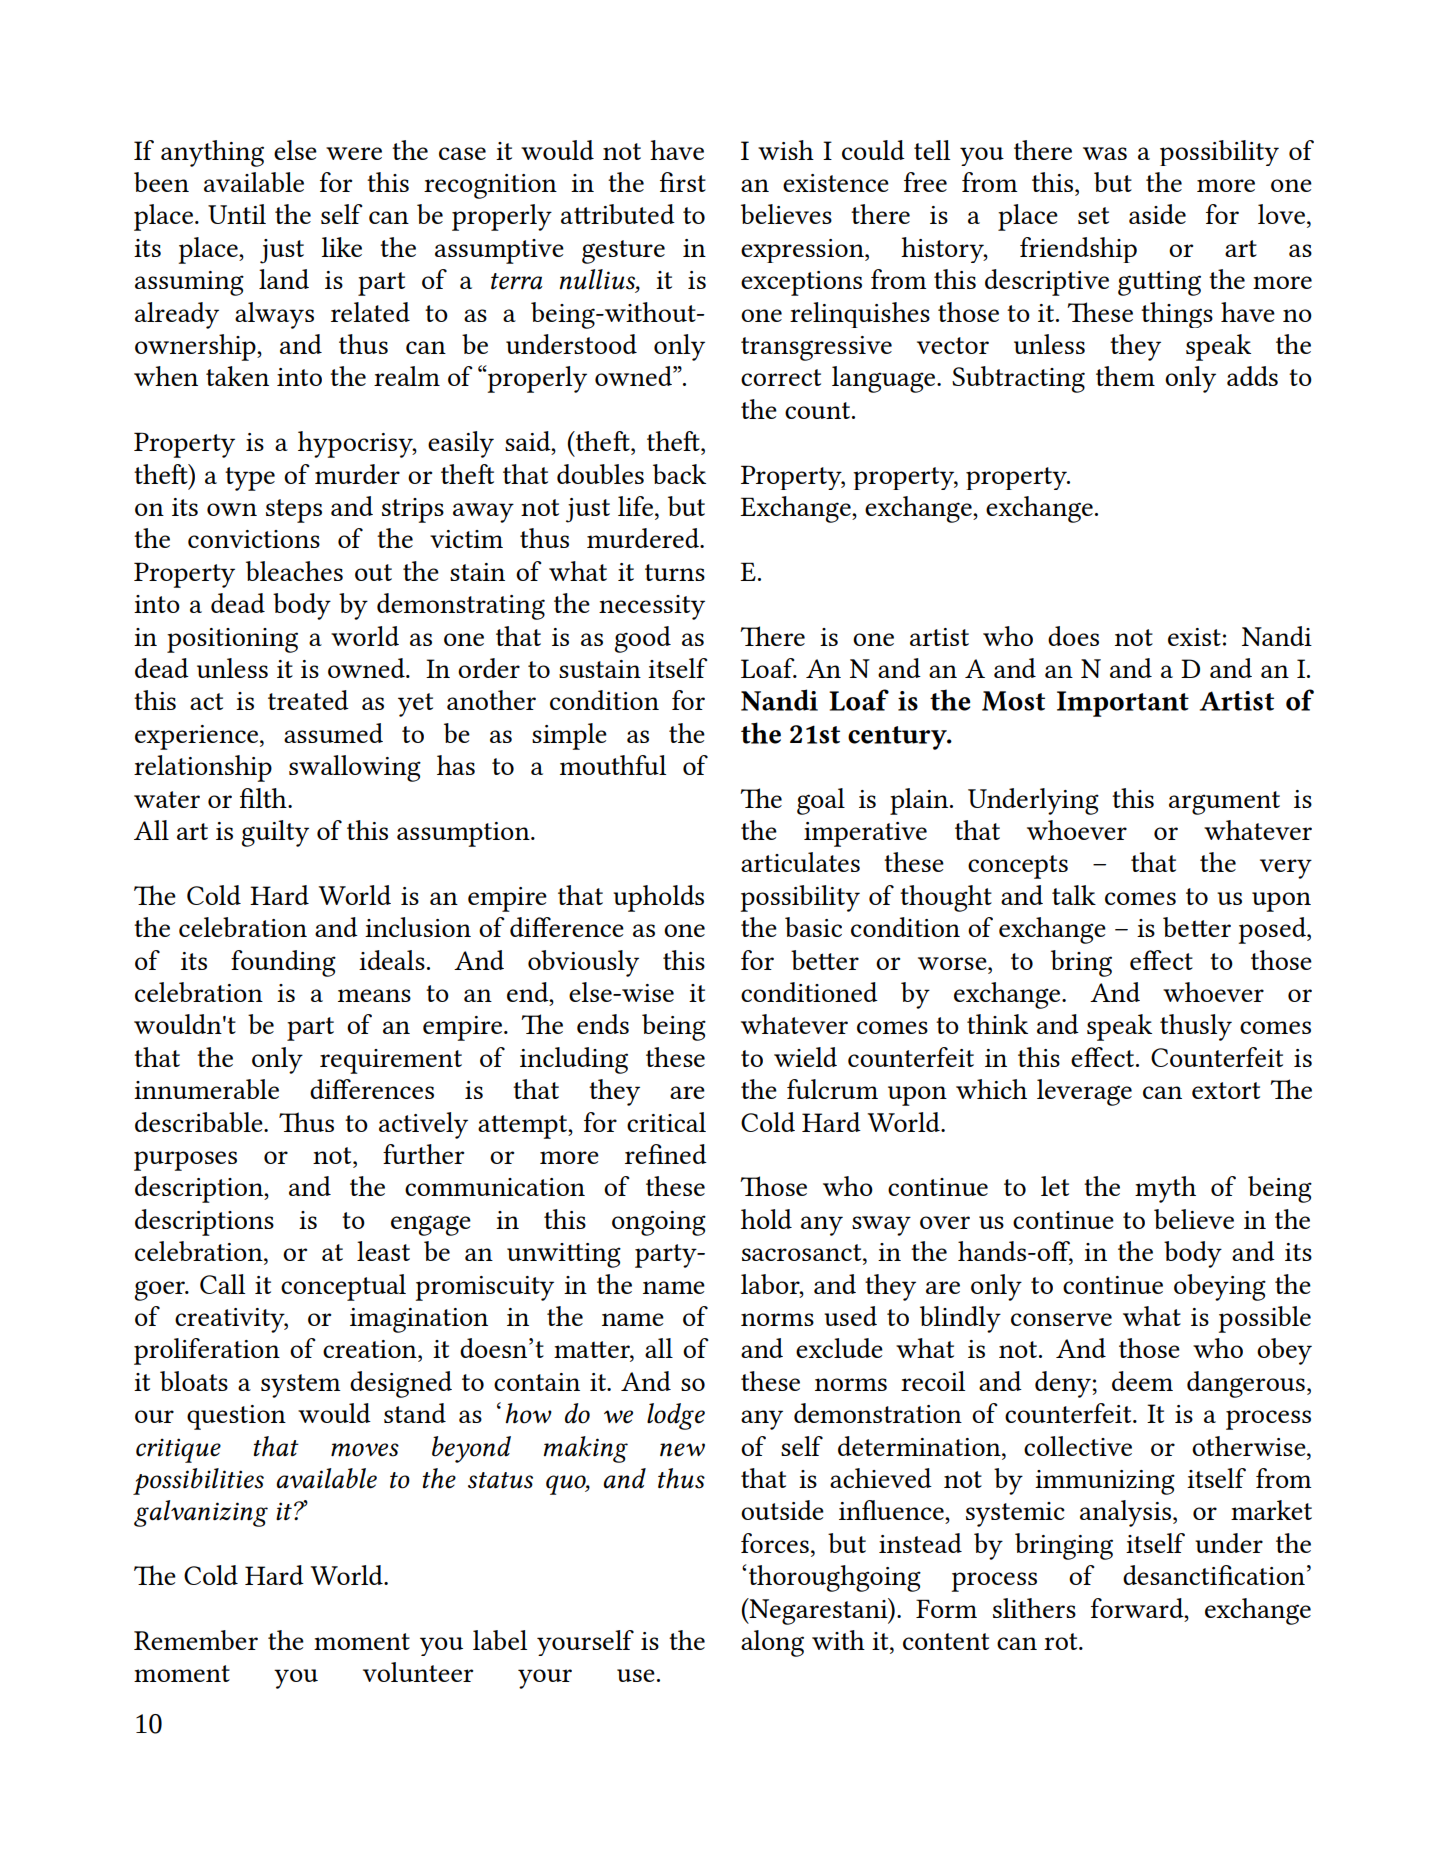 Image resolution: width=1447 pixels, height=1873 pixels. What do you see at coordinates (813, 927) in the page?
I see `basic` at bounding box center [813, 927].
